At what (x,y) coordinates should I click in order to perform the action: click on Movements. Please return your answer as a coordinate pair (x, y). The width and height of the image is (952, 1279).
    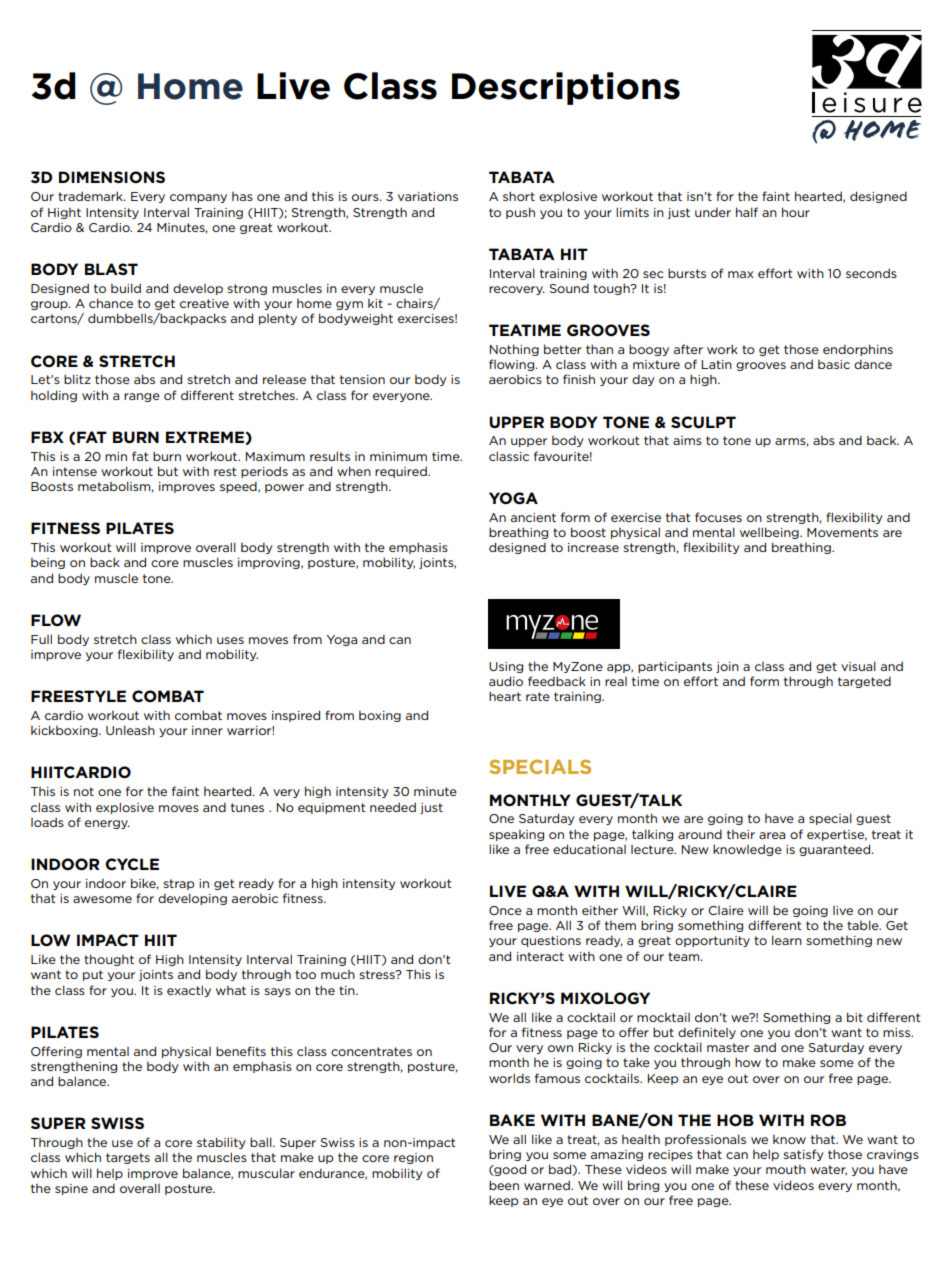
    Looking at the image, I should click on (842, 532).
